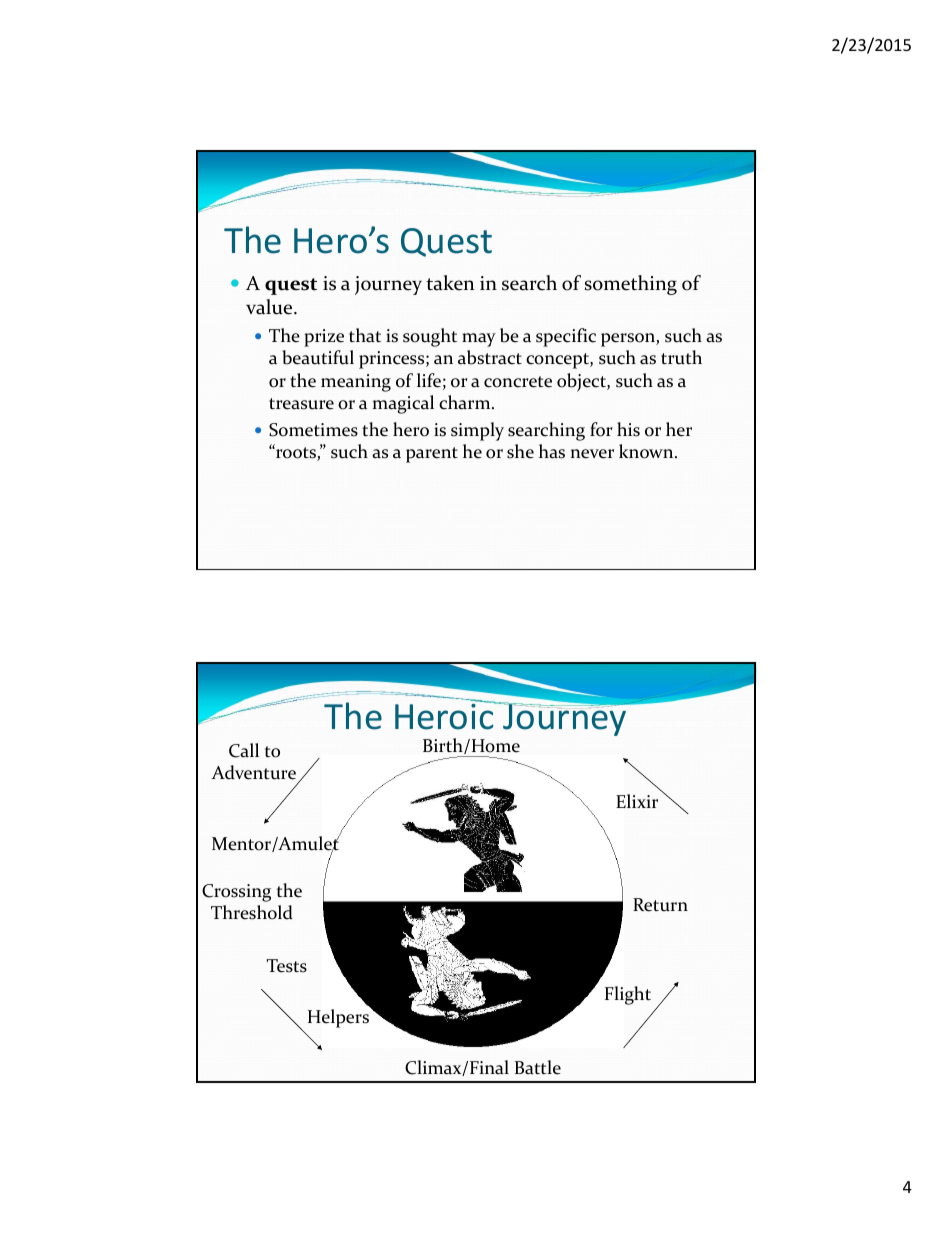  Describe the element at coordinates (270, 307) in the document. I see `value` at that location.
